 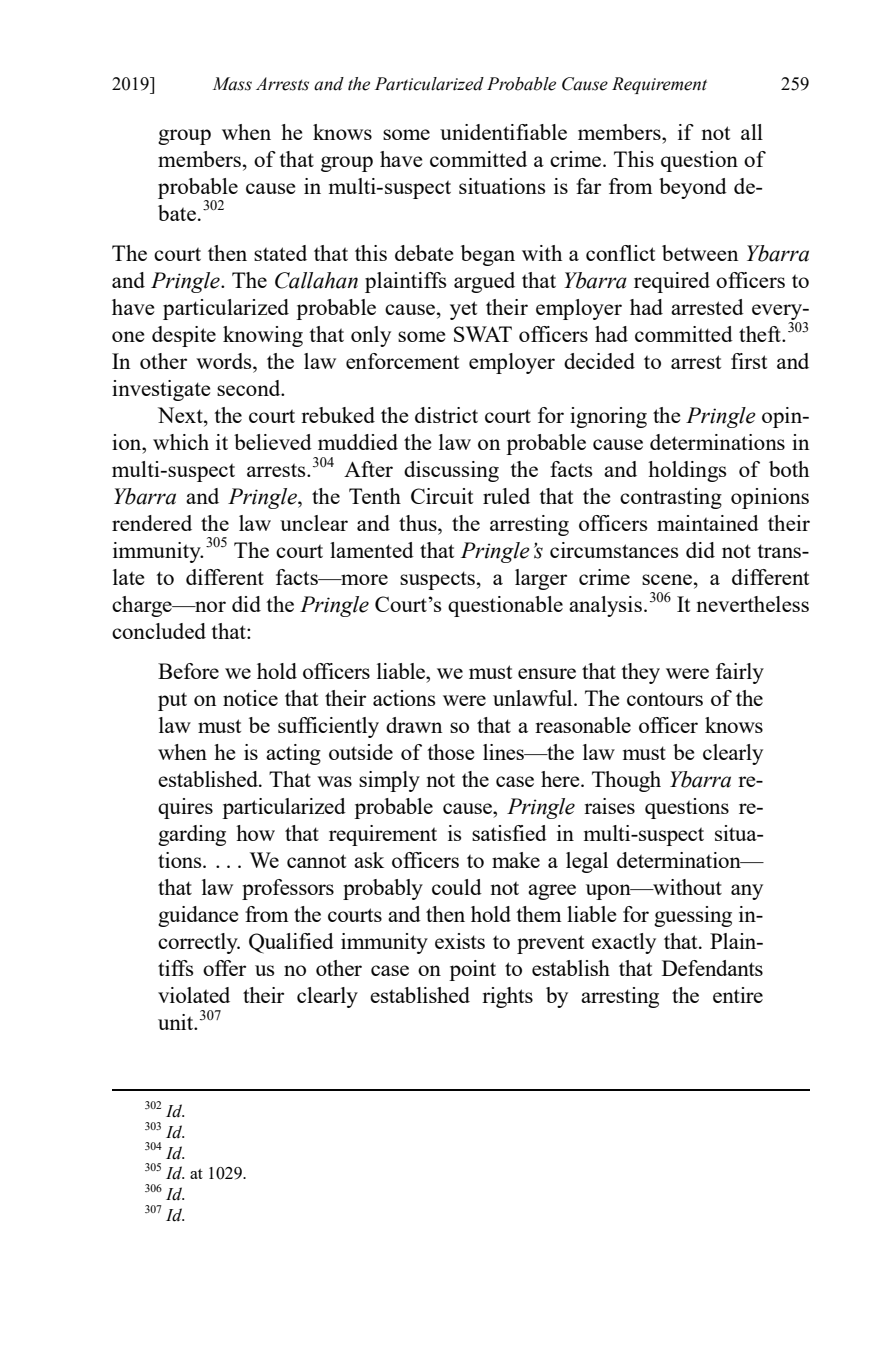 What do you see at coordinates (708, 523) in the document?
I see `maintained` at bounding box center [708, 523].
